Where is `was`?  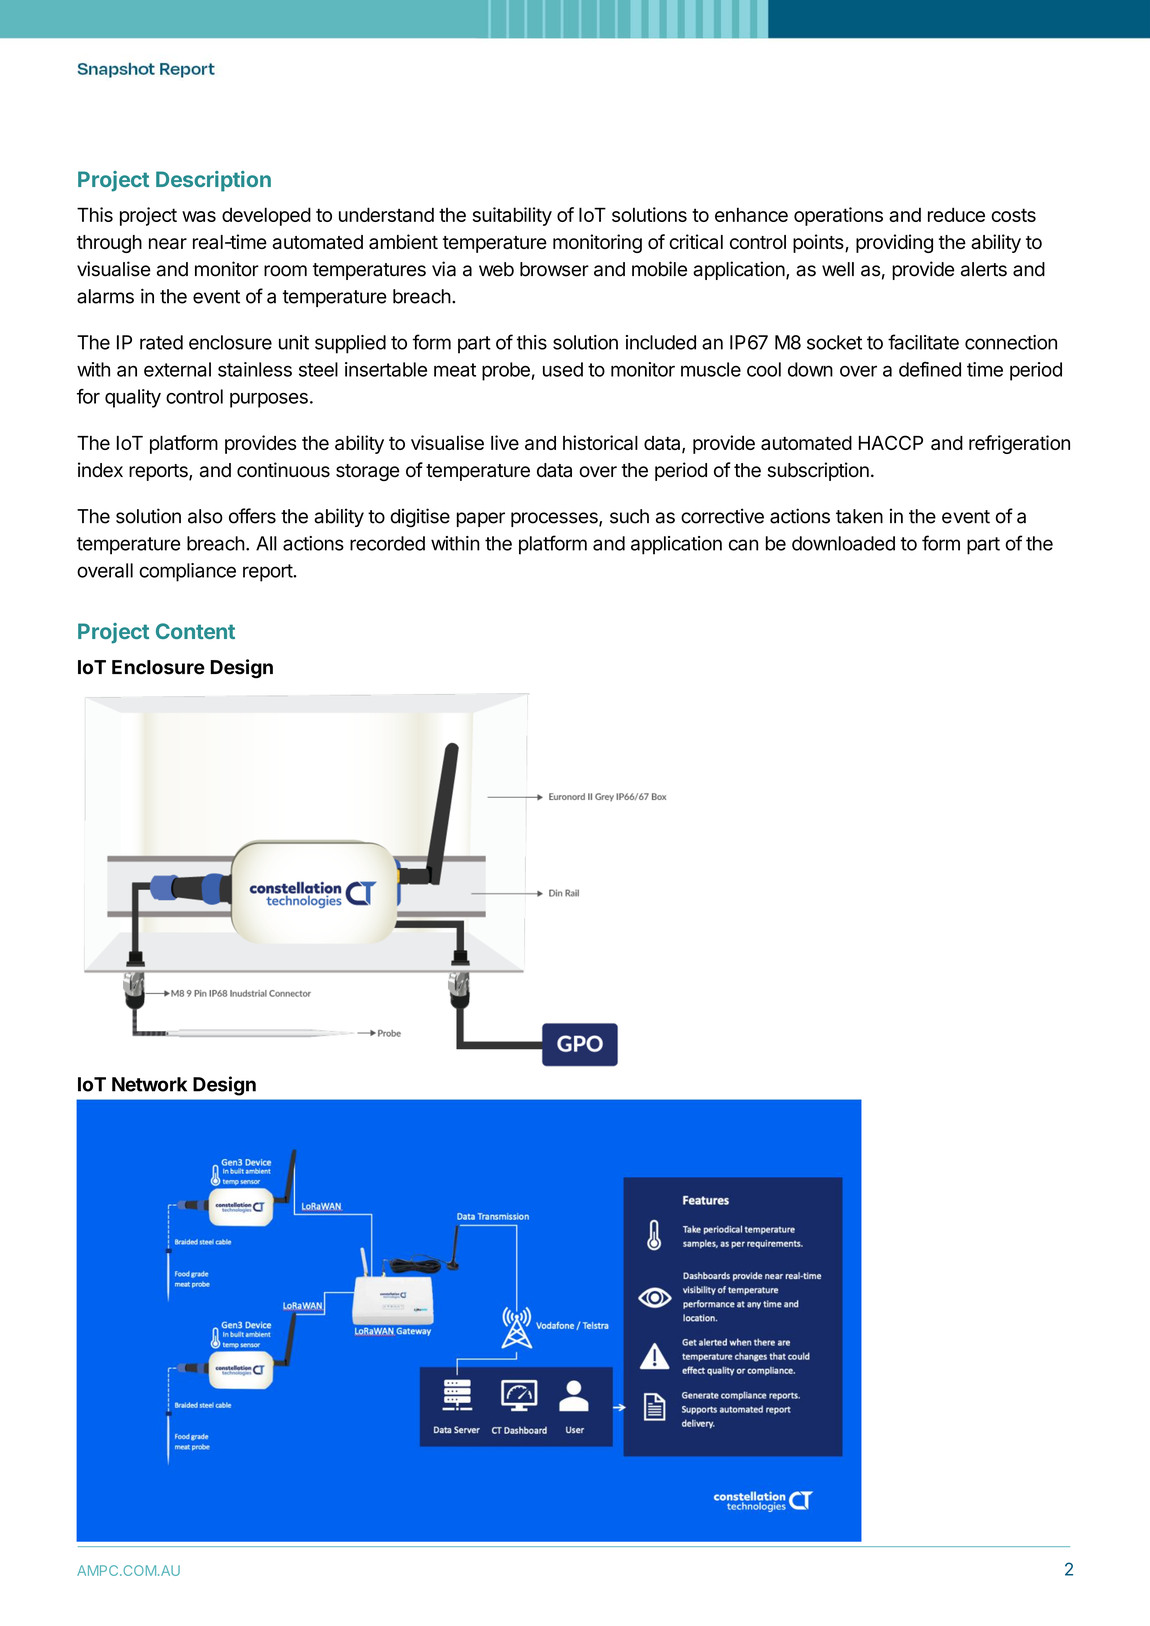 was is located at coordinates (199, 216).
